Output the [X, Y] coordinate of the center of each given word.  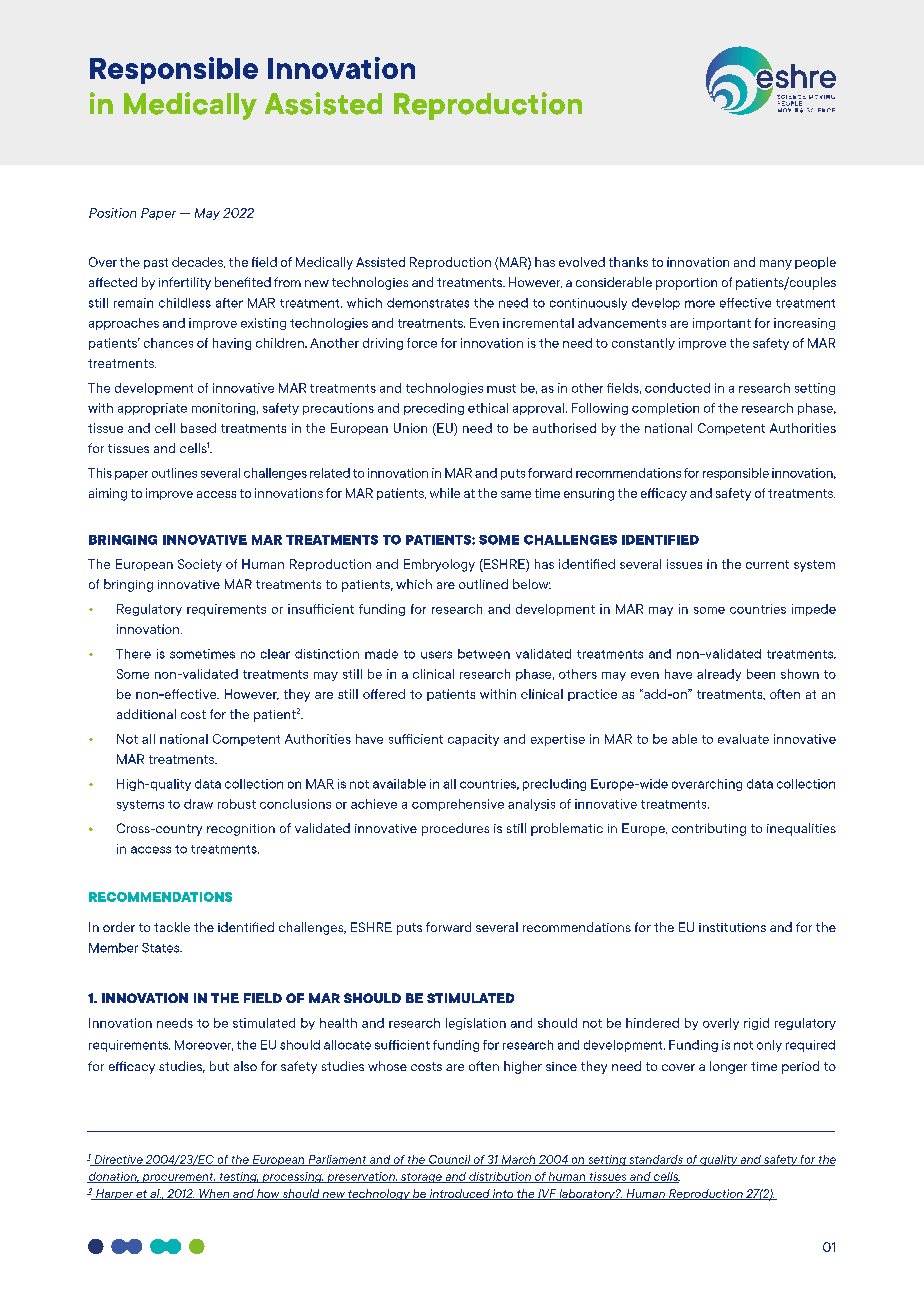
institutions [732, 927]
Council [449, 1160]
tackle [172, 927]
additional [146, 714]
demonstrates [428, 303]
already [719, 675]
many [776, 265]
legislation [476, 1024]
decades [198, 262]
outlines [174, 473]
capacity [473, 740]
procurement [178, 1178]
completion [665, 409]
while [445, 493]
